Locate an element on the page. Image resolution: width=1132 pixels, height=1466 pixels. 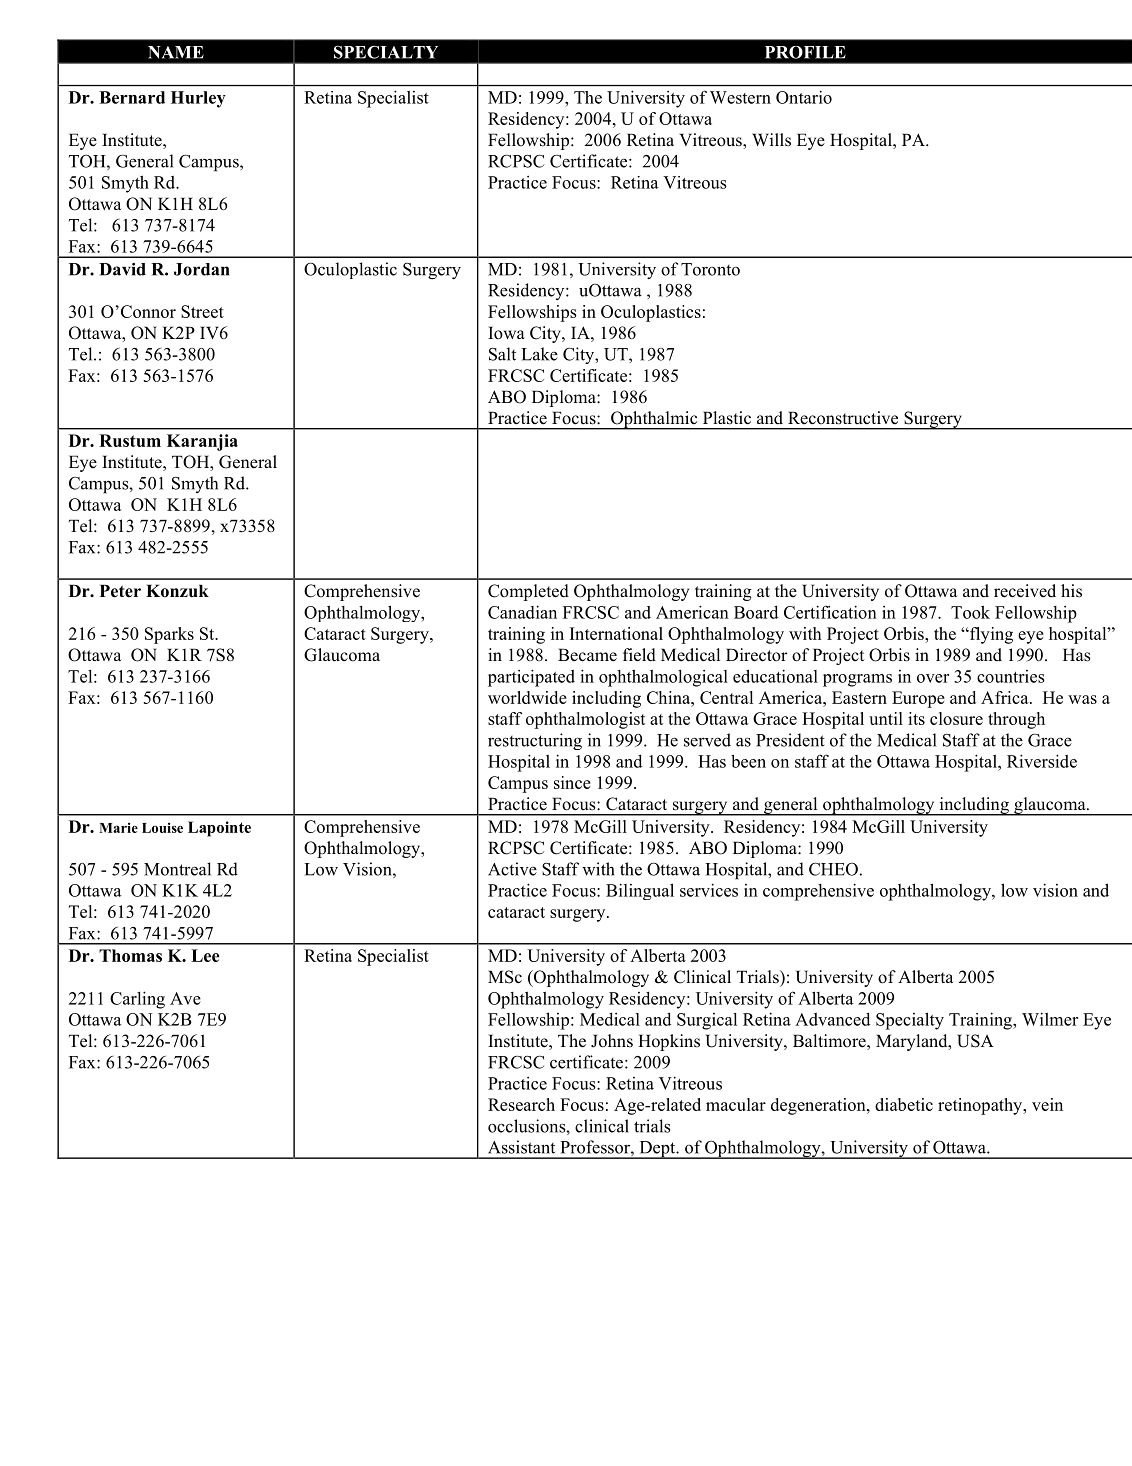
Western is located at coordinates (740, 97).
